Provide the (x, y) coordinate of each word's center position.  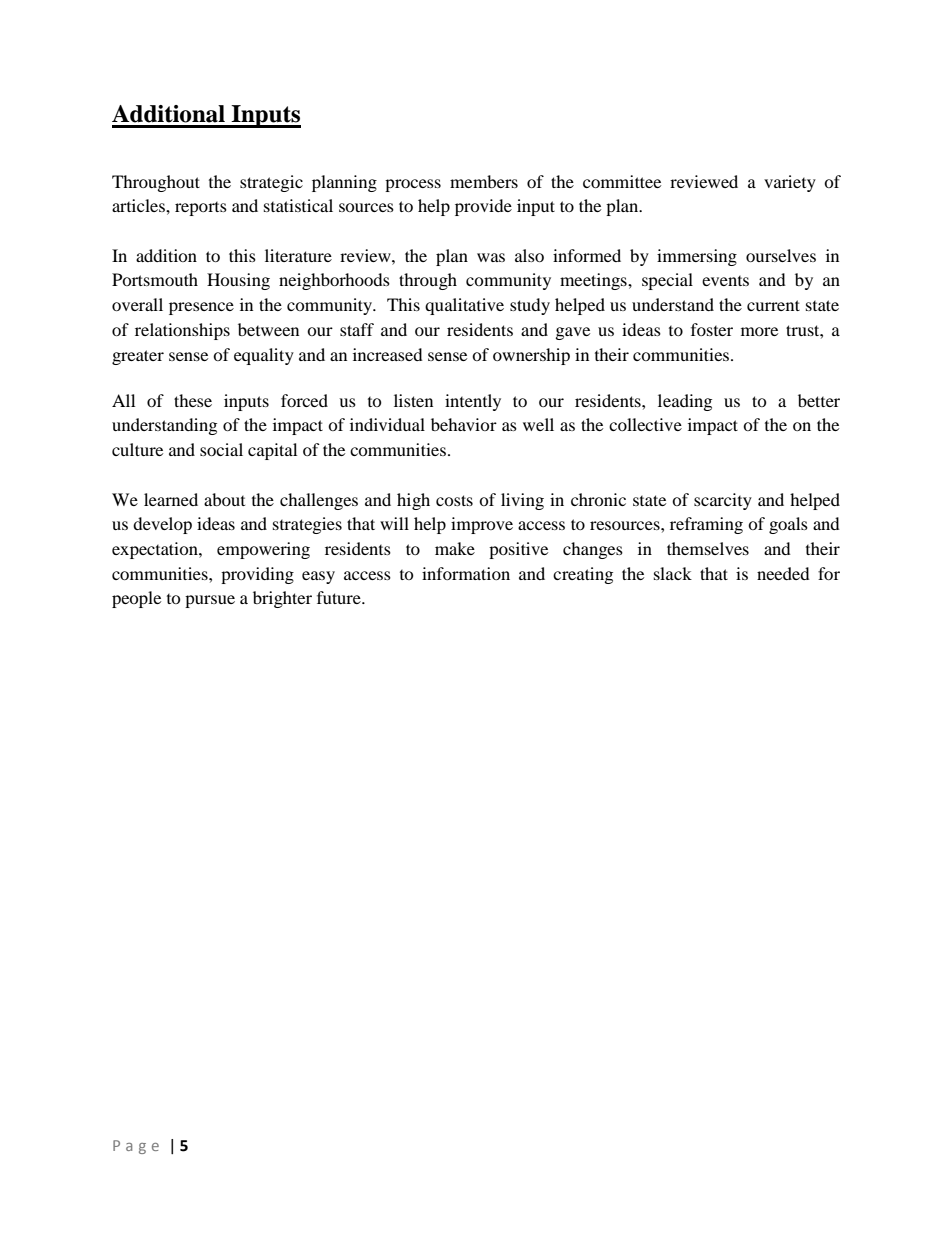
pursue (210, 601)
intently (473, 402)
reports (201, 209)
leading (685, 402)
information (466, 573)
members (484, 181)
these (193, 400)
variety (790, 183)
